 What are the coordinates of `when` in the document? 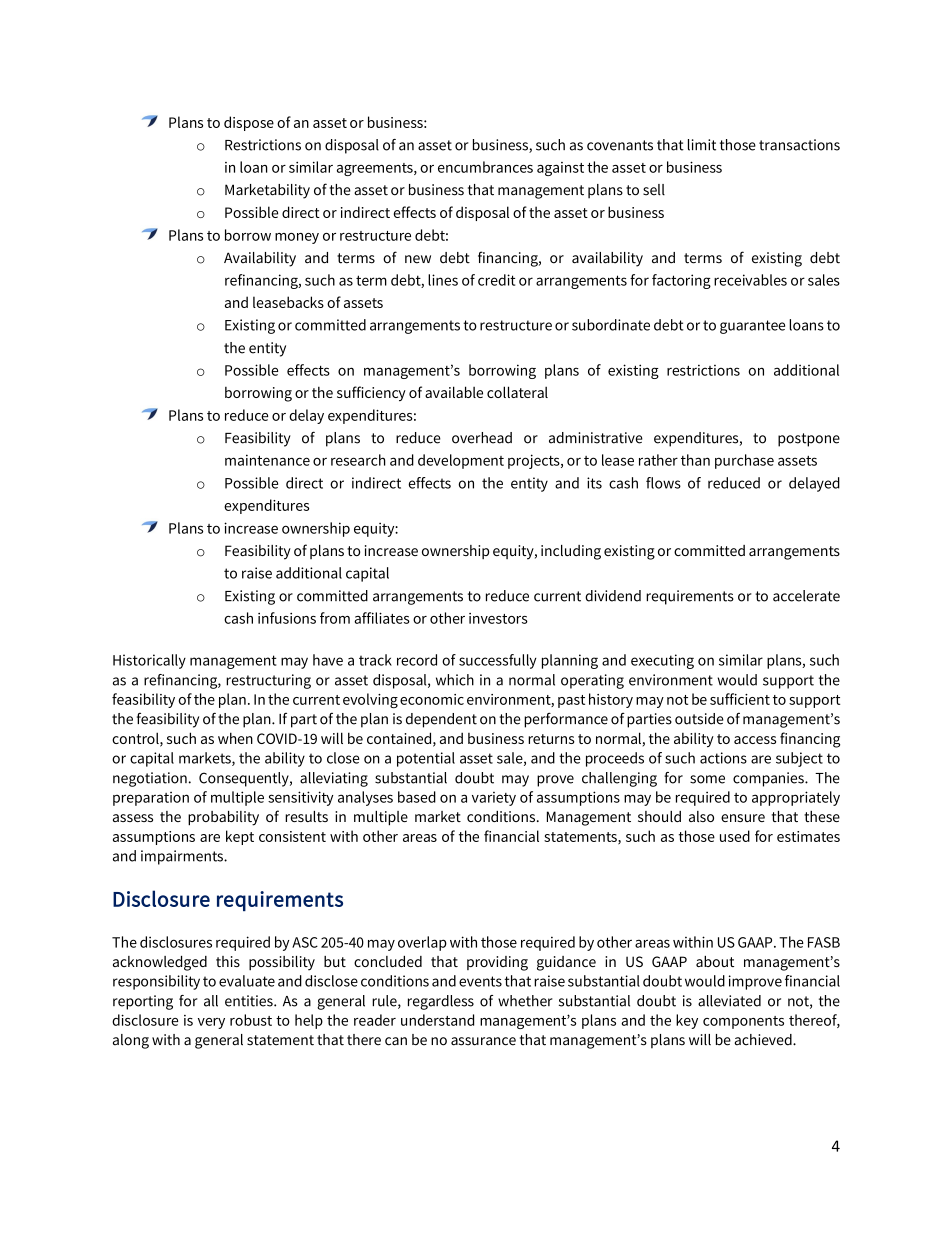 It's located at (235, 738).
